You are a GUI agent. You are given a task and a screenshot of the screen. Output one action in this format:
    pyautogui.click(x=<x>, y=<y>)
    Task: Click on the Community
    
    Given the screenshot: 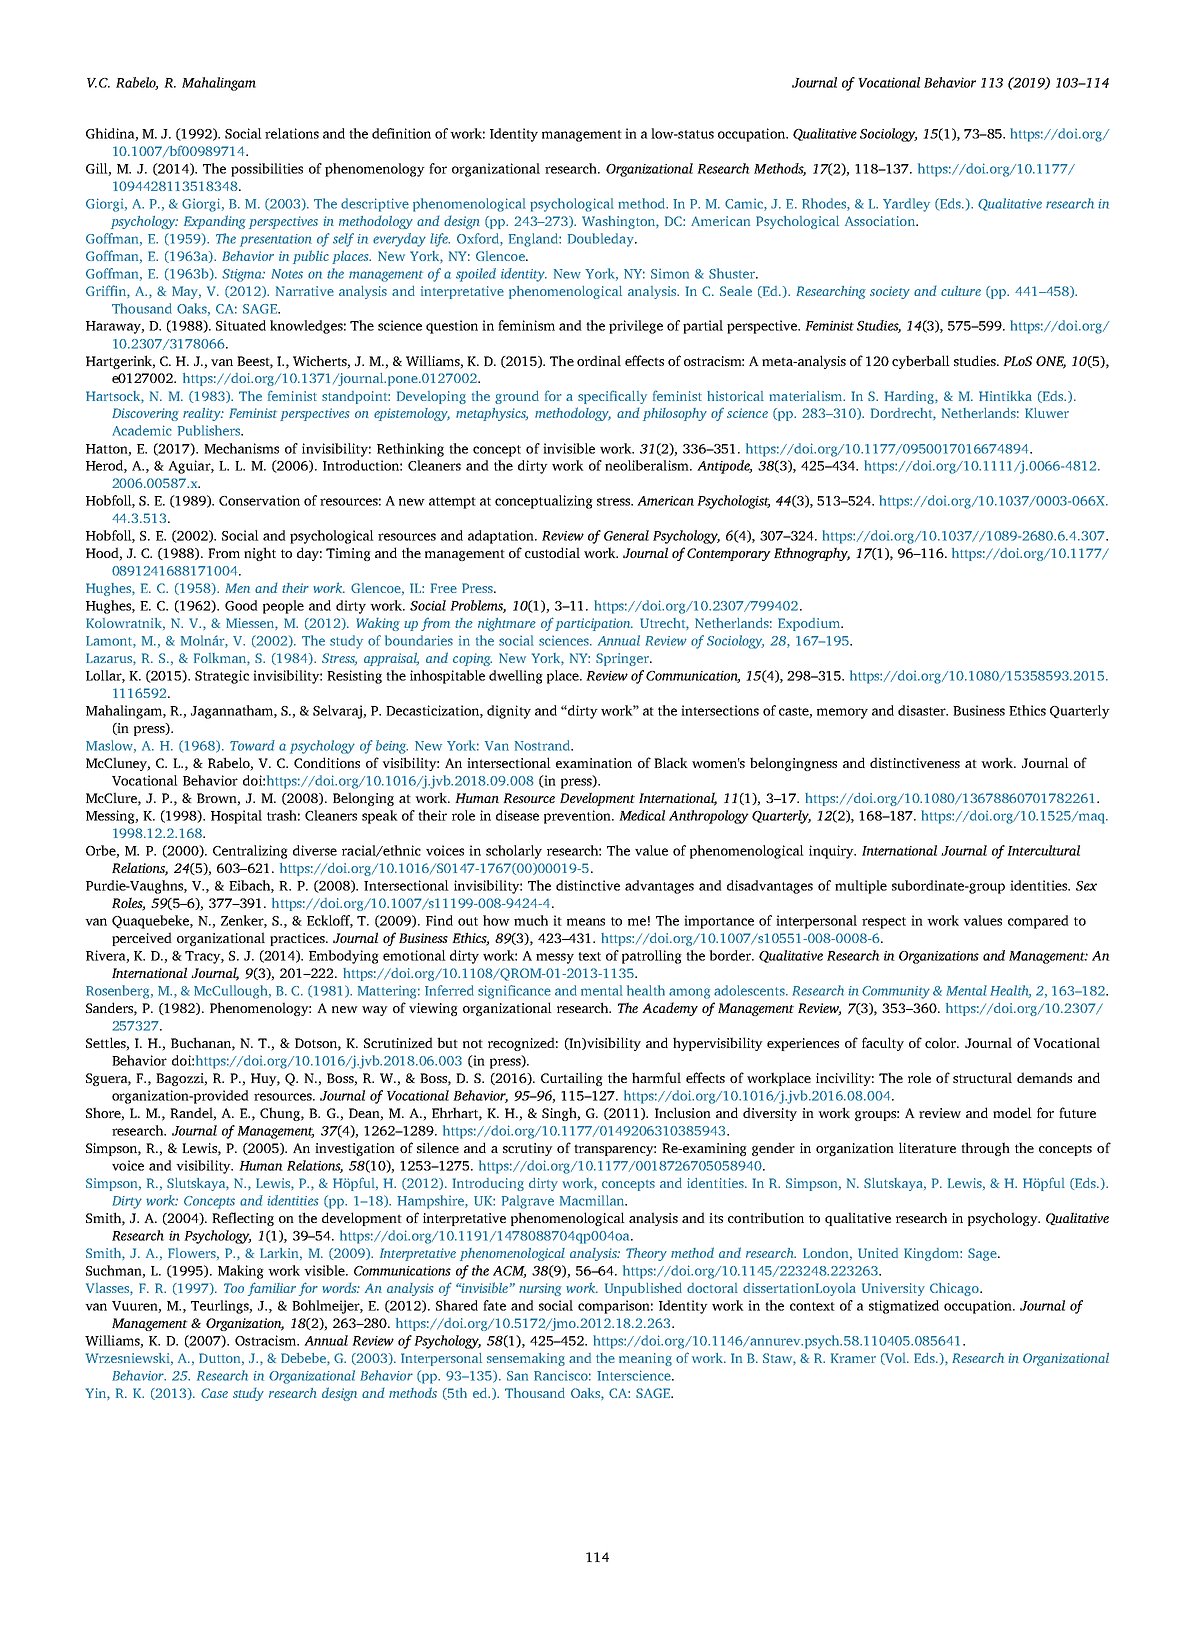 What is the action you would take?
    pyautogui.click(x=896, y=992)
